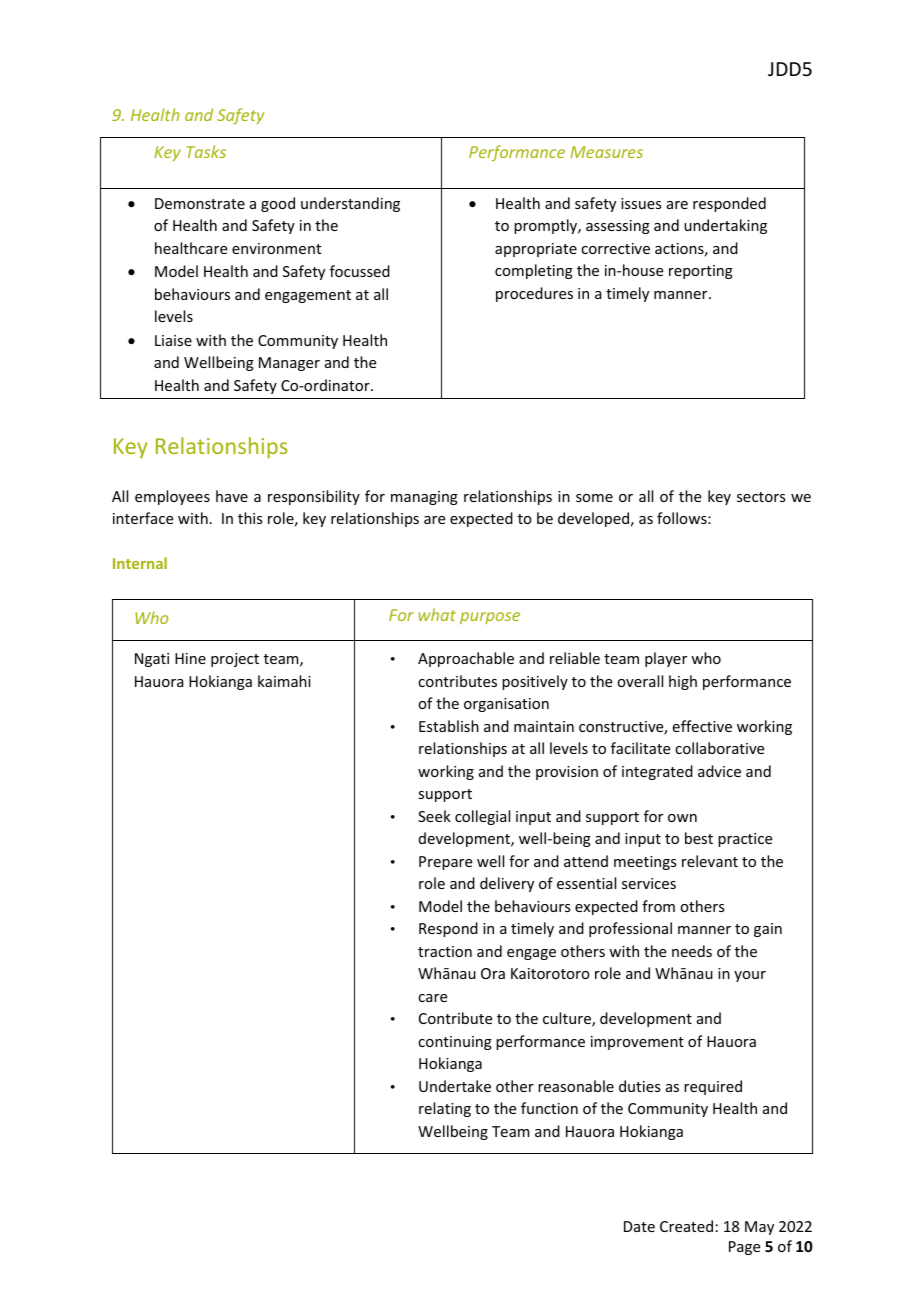 The height and width of the page is (1307, 924). Describe the element at coordinates (350, 204) in the page. I see `understanding` at that location.
